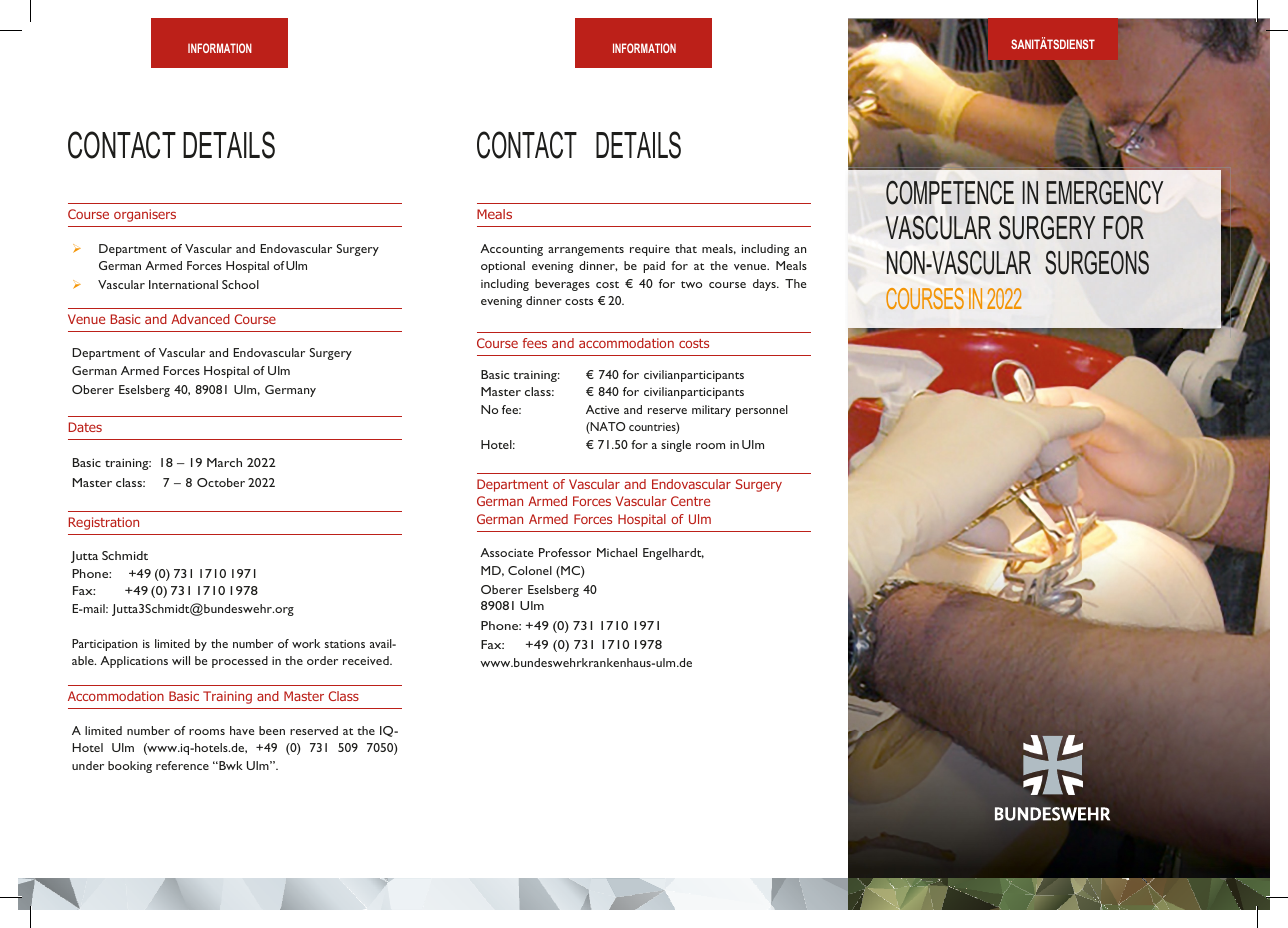  Describe the element at coordinates (765, 285) in the page. I see `days` at that location.
